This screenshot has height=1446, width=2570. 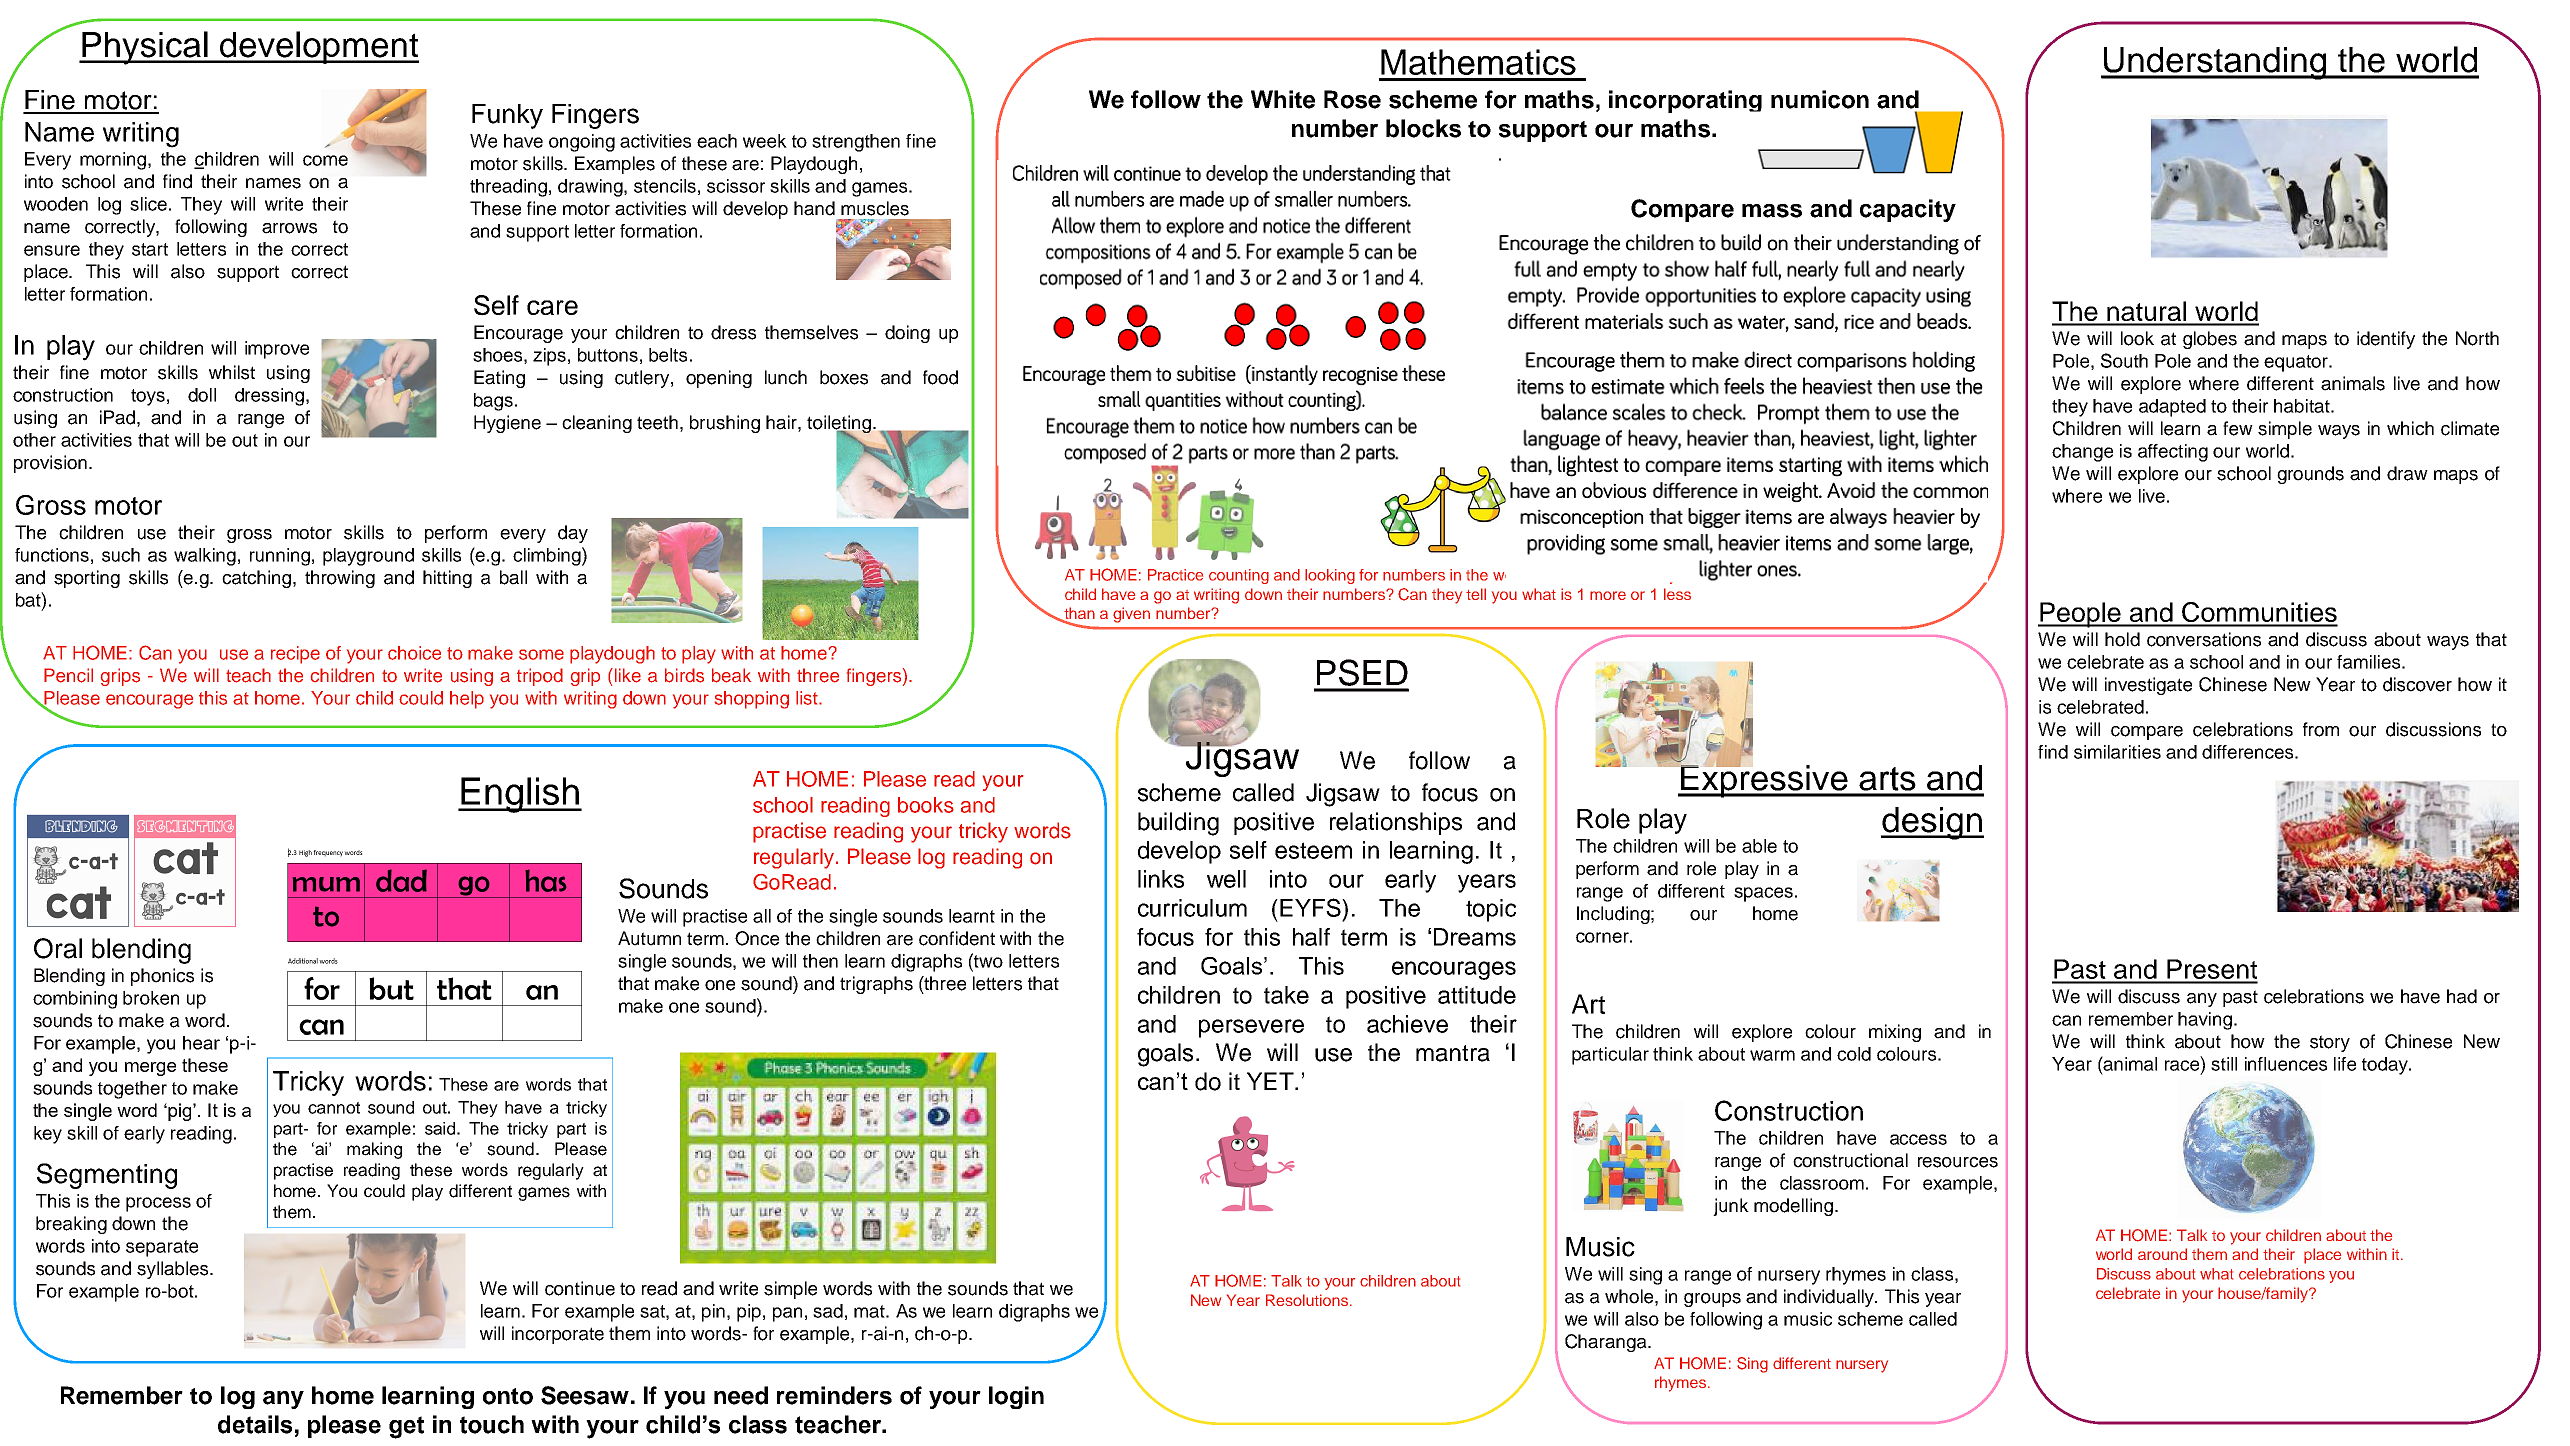 What do you see at coordinates (162, 977) in the screenshot?
I see `phonics` at bounding box center [162, 977].
